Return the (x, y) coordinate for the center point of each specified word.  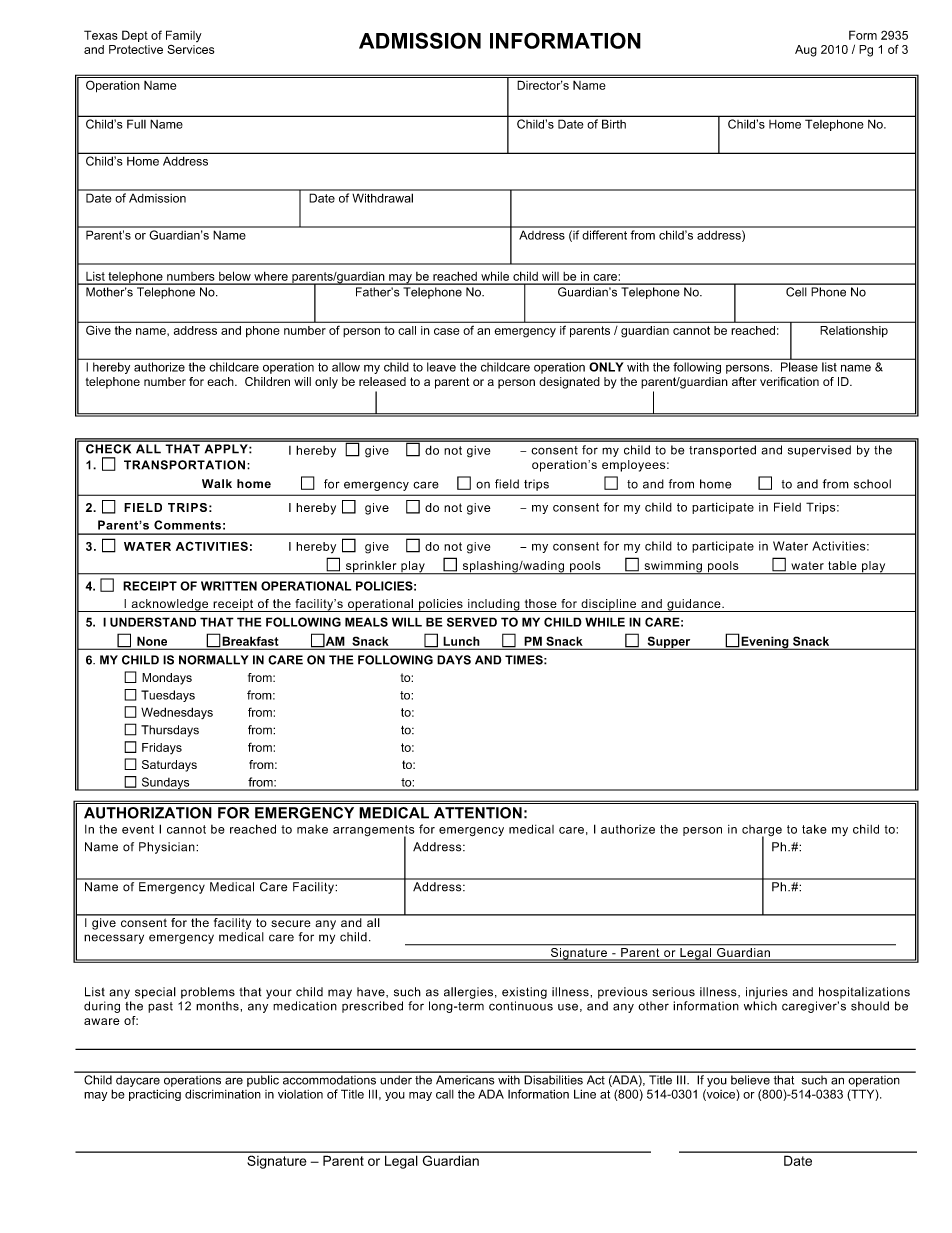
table (842, 565)
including (494, 605)
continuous (521, 1006)
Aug (806, 51)
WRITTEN (229, 586)
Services (190, 49)
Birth (614, 124)
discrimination (223, 1094)
